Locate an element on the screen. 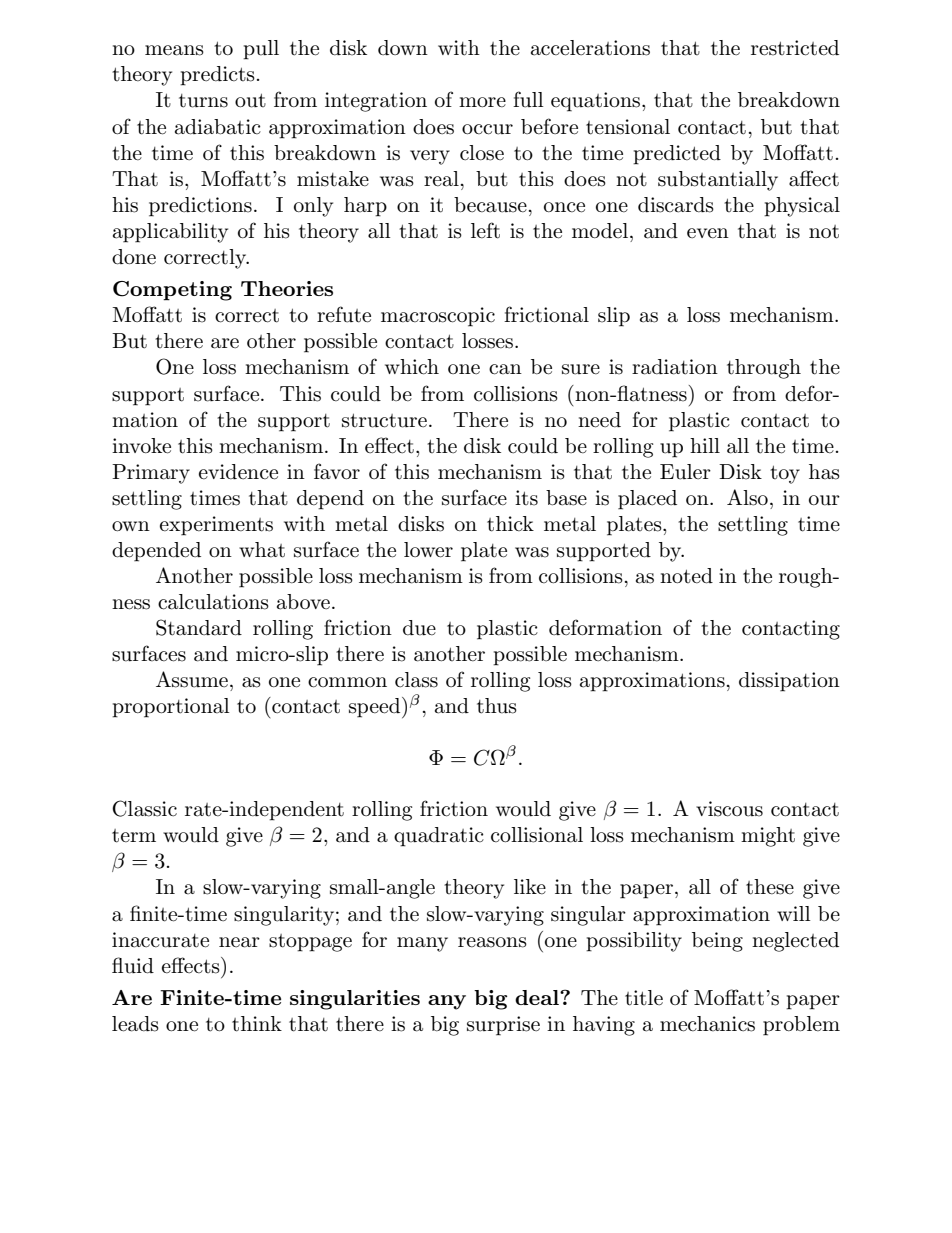 The height and width of the screenshot is (1233, 952). radiation is located at coordinates (675, 367).
